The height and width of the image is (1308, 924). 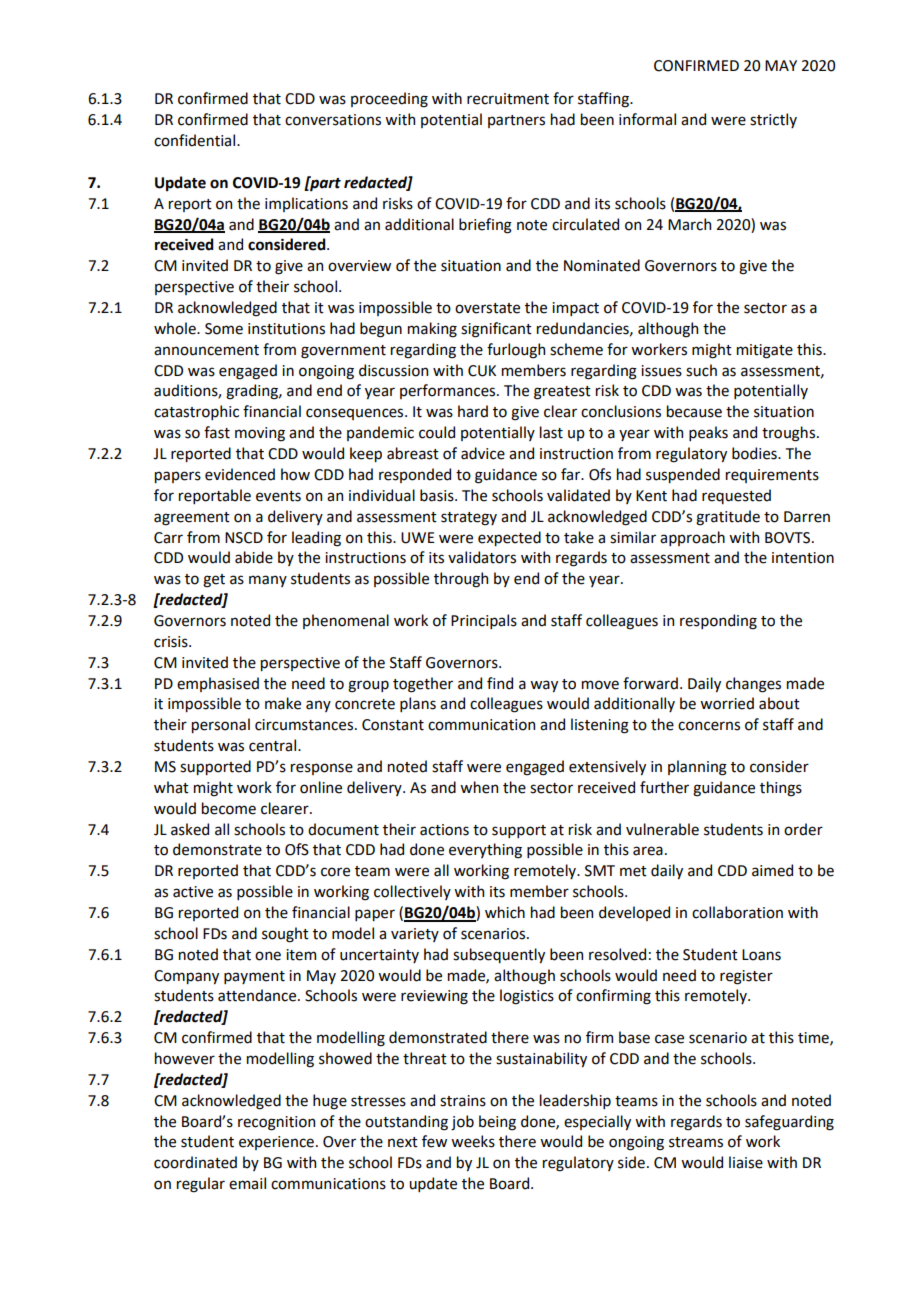 What do you see at coordinates (484, 621) in the image?
I see `Principals` at bounding box center [484, 621].
